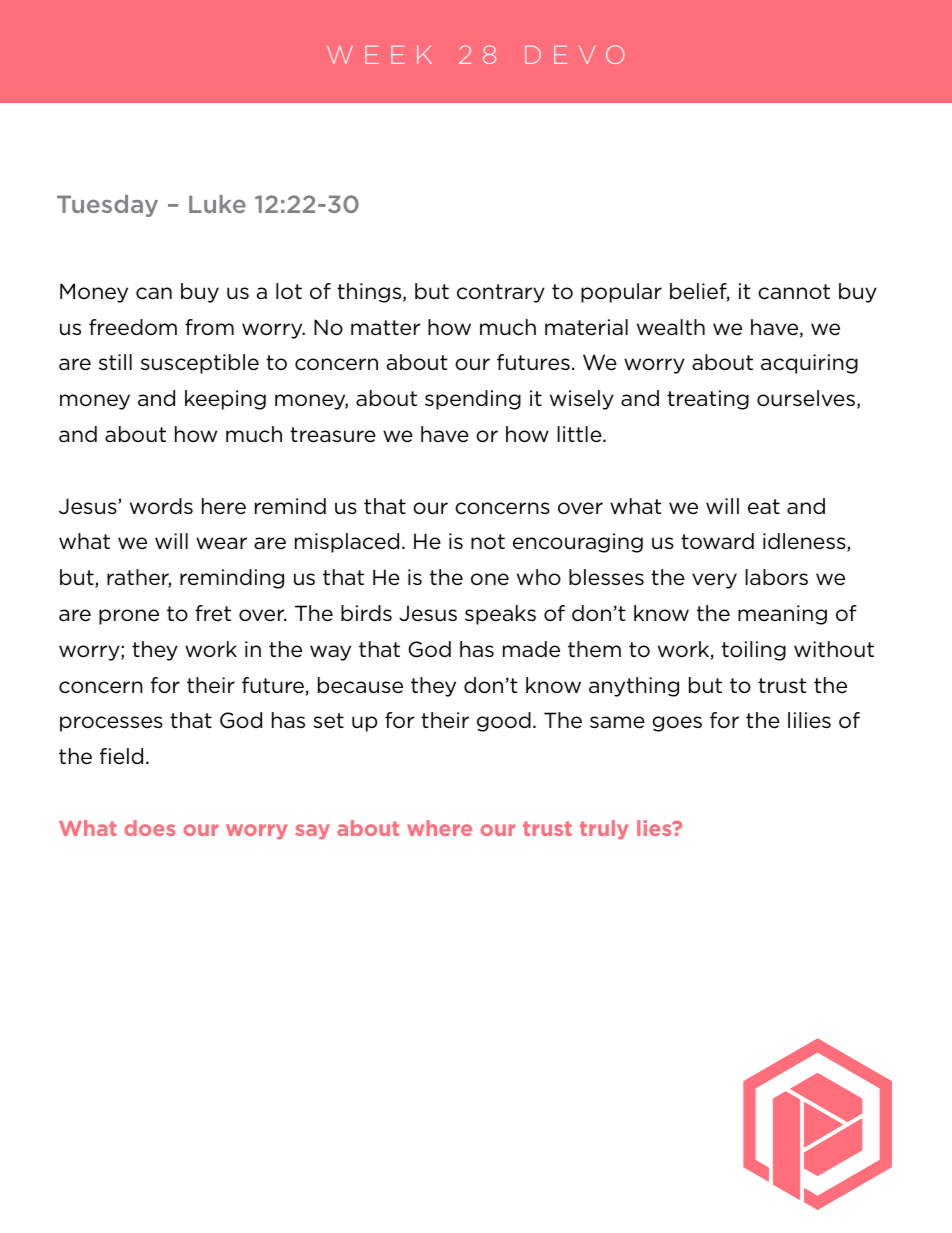 Image resolution: width=952 pixels, height=1233 pixels. I want to click on toward, so click(717, 541).
